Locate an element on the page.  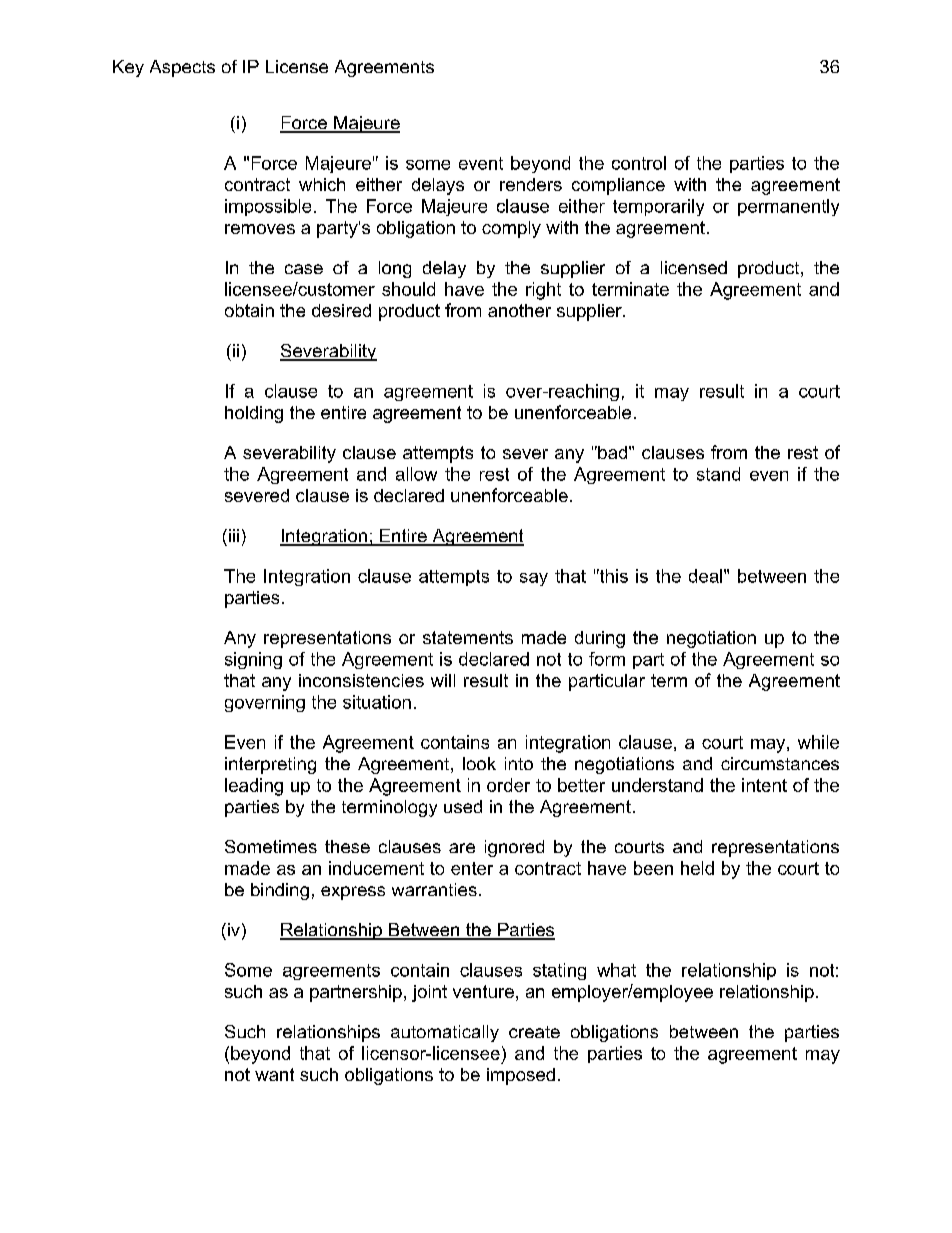
want is located at coordinates (274, 1074).
